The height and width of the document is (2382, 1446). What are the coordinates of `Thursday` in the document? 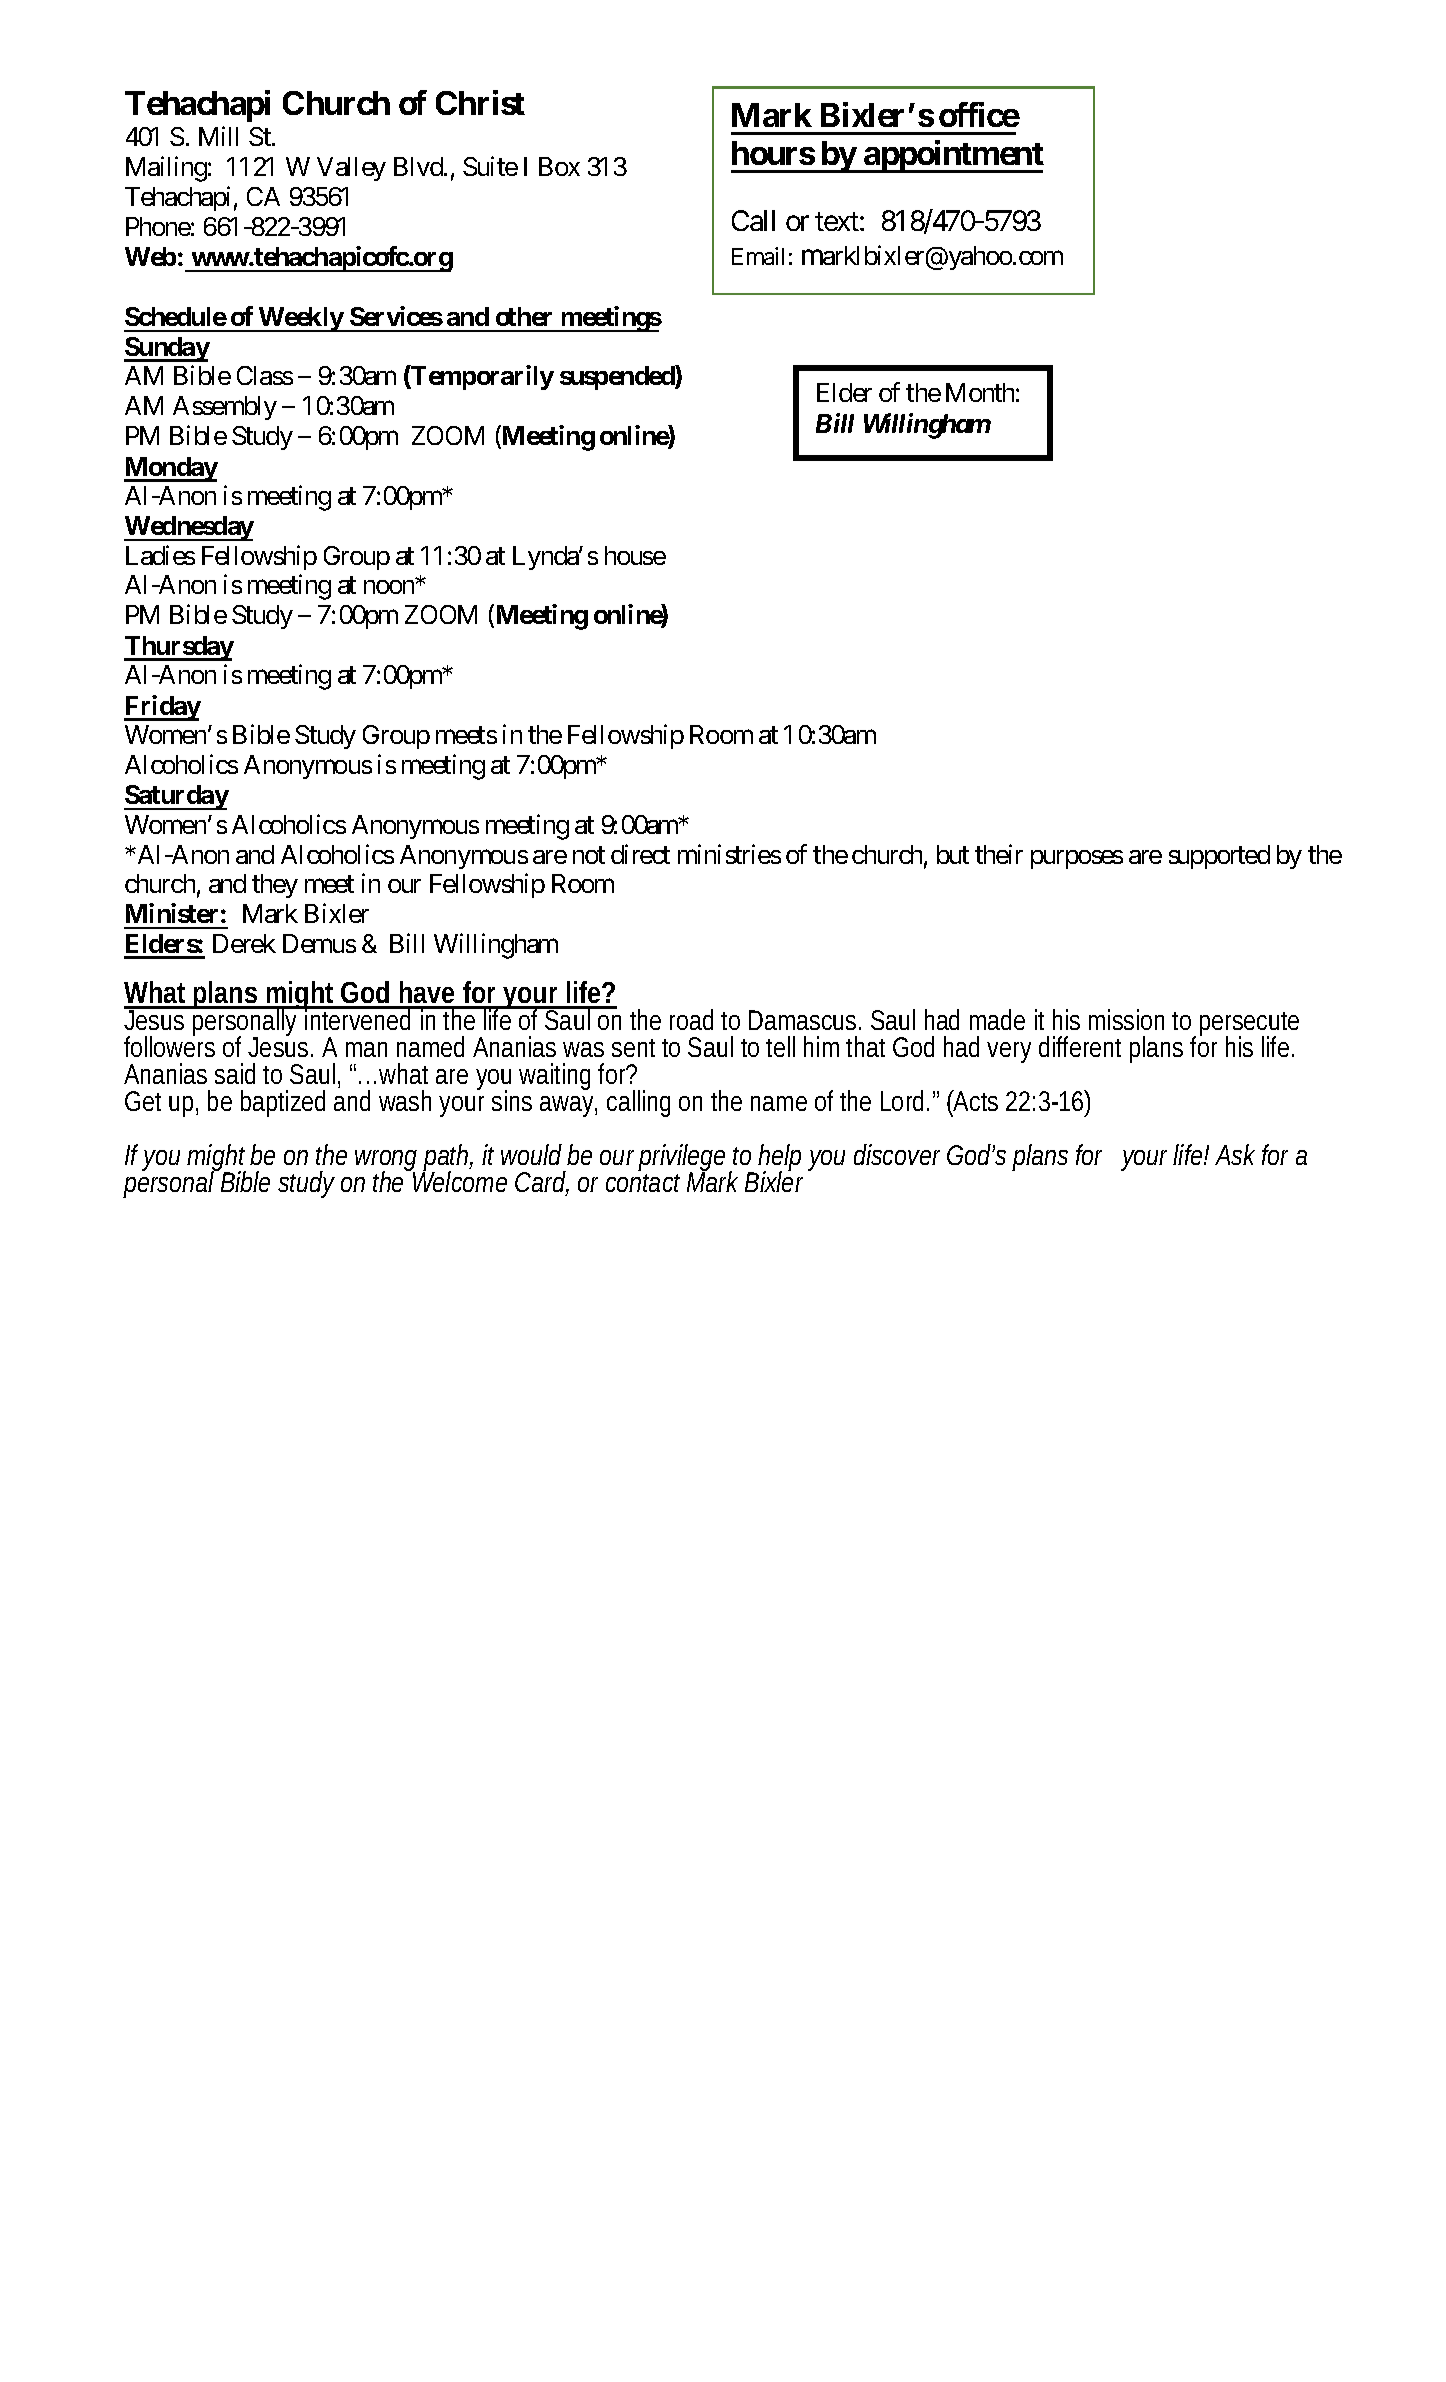 It's located at (179, 648).
